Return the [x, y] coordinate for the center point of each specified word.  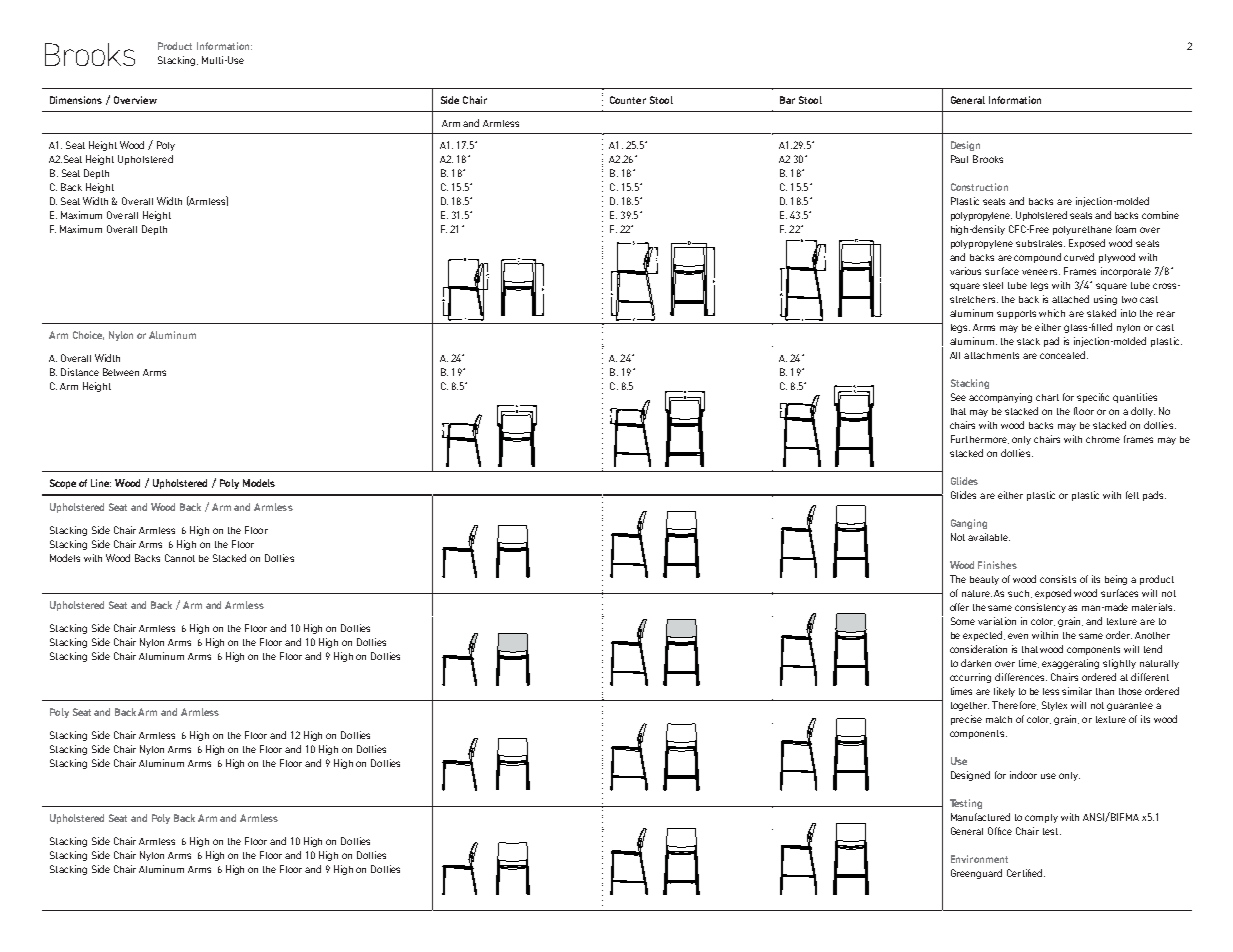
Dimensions [76, 100]
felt [1132, 495]
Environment [979, 859]
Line [101, 483]
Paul [959, 159]
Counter [628, 100]
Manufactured [980, 817]
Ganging [969, 524]
